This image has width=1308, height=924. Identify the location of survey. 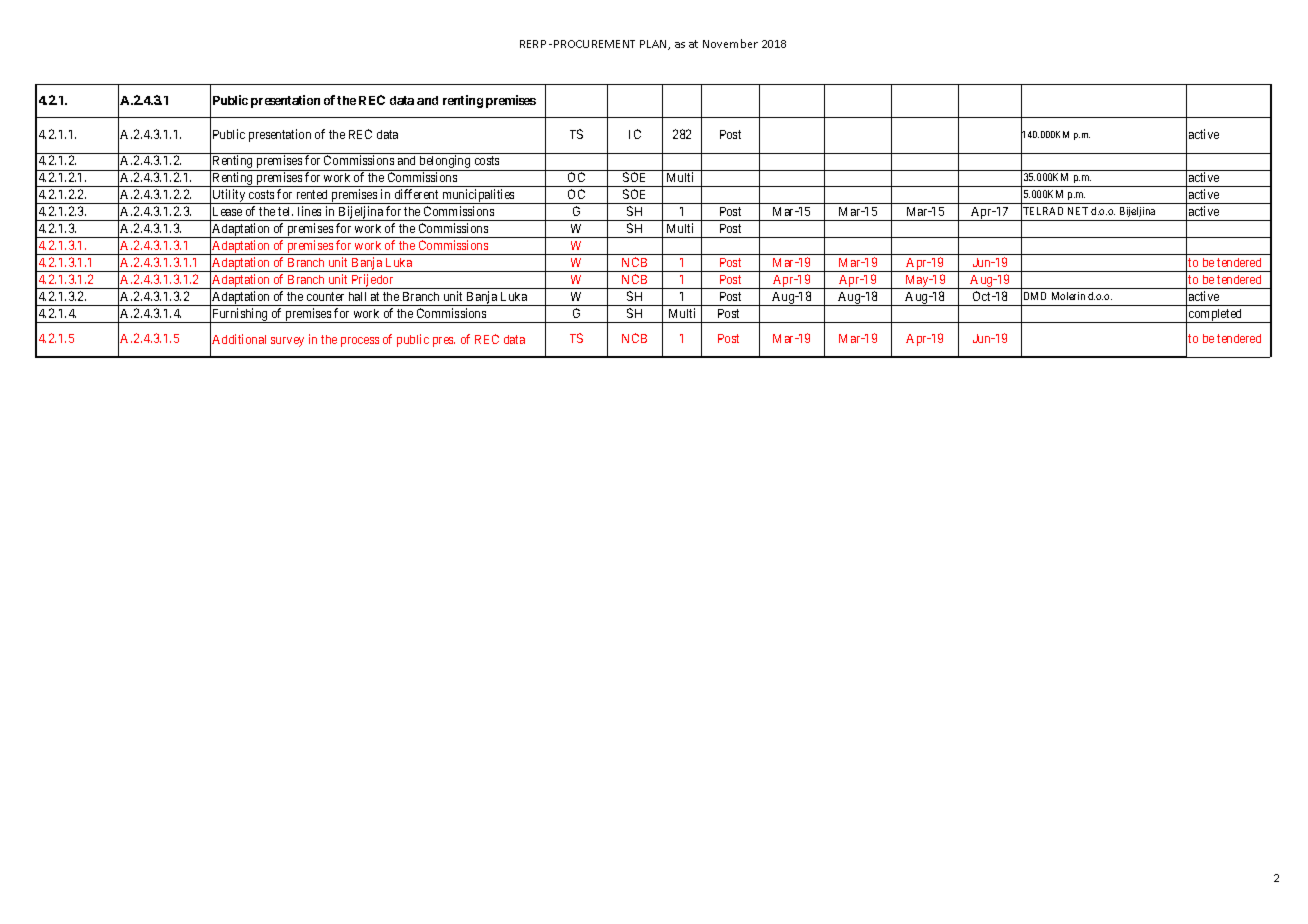
(287, 342).
